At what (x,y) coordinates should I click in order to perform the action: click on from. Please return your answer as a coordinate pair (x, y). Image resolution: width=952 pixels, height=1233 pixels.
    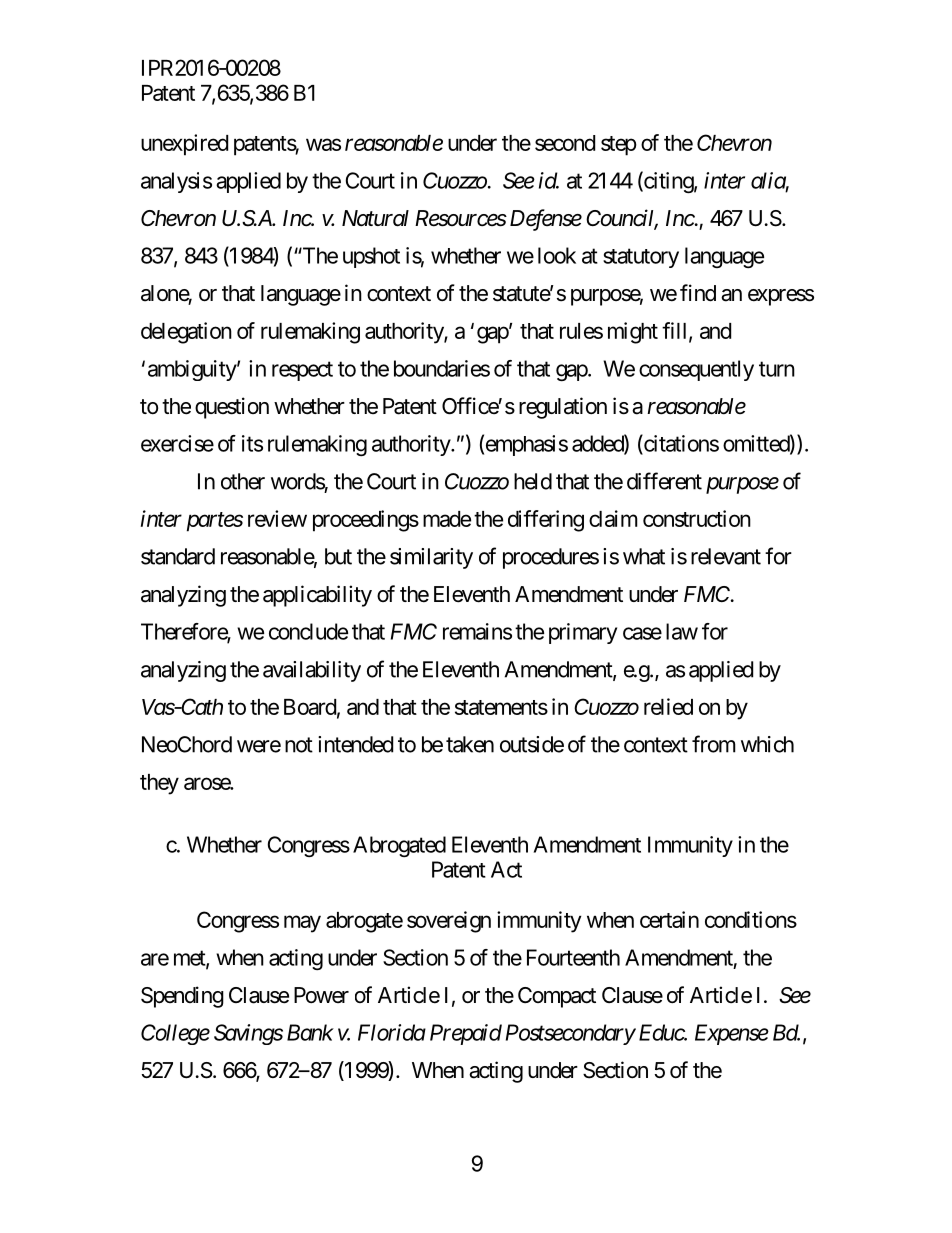
    Looking at the image, I should click on (714, 744).
